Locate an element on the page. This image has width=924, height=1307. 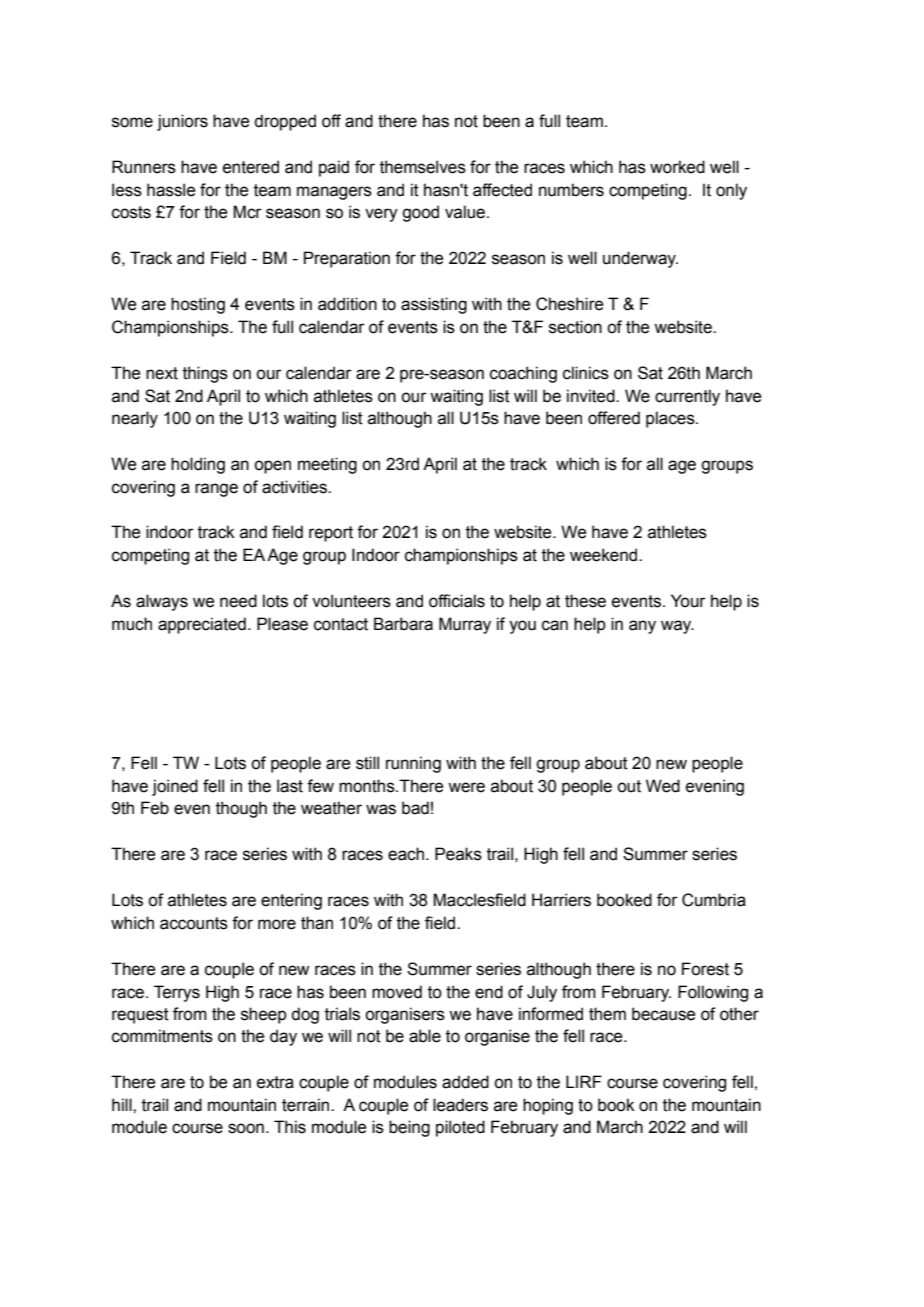
Barbara is located at coordinates (403, 624).
